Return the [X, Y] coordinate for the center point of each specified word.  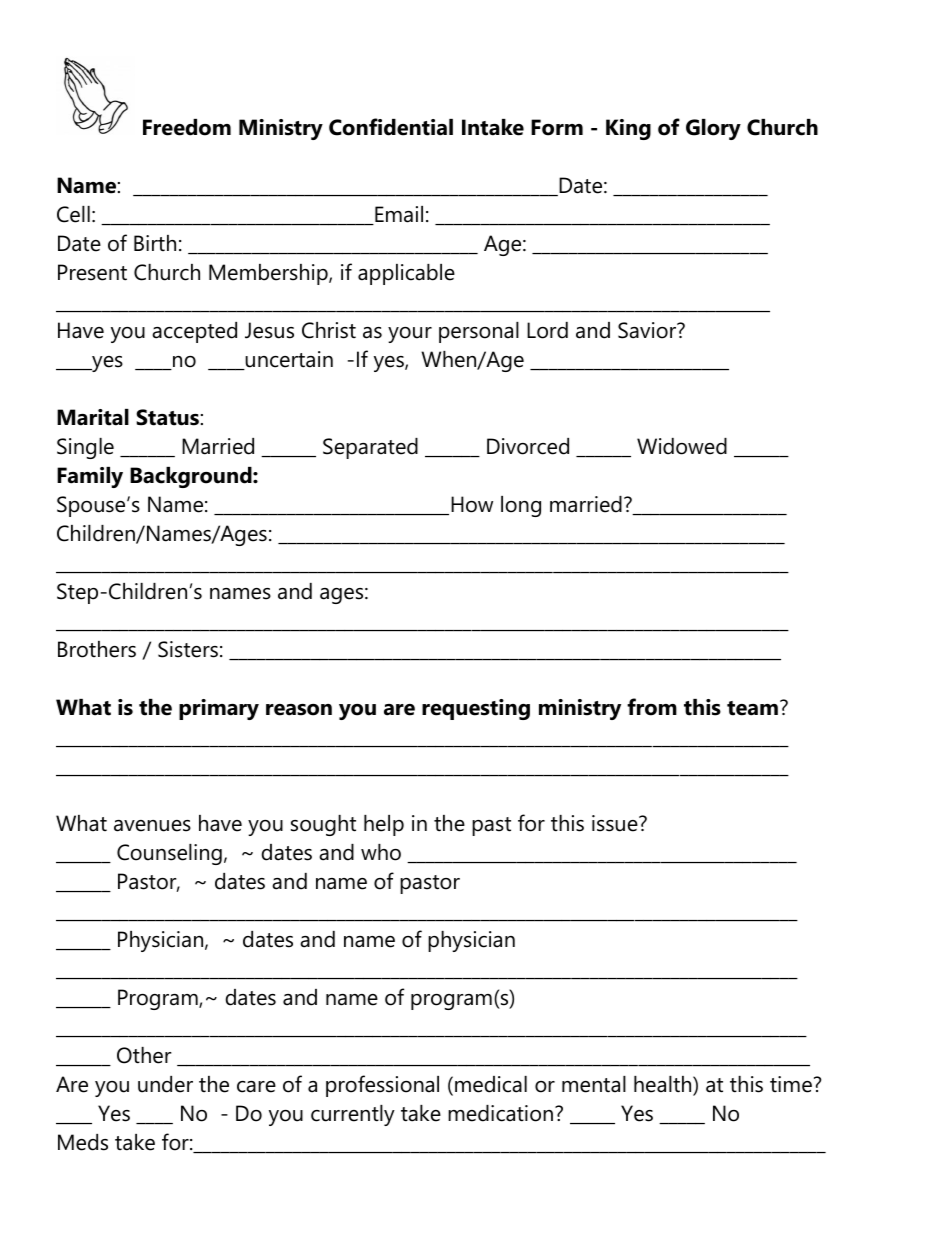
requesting [476, 709]
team [752, 708]
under [165, 1084]
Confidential [391, 127]
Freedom [187, 127]
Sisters [188, 649]
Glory [713, 129]
